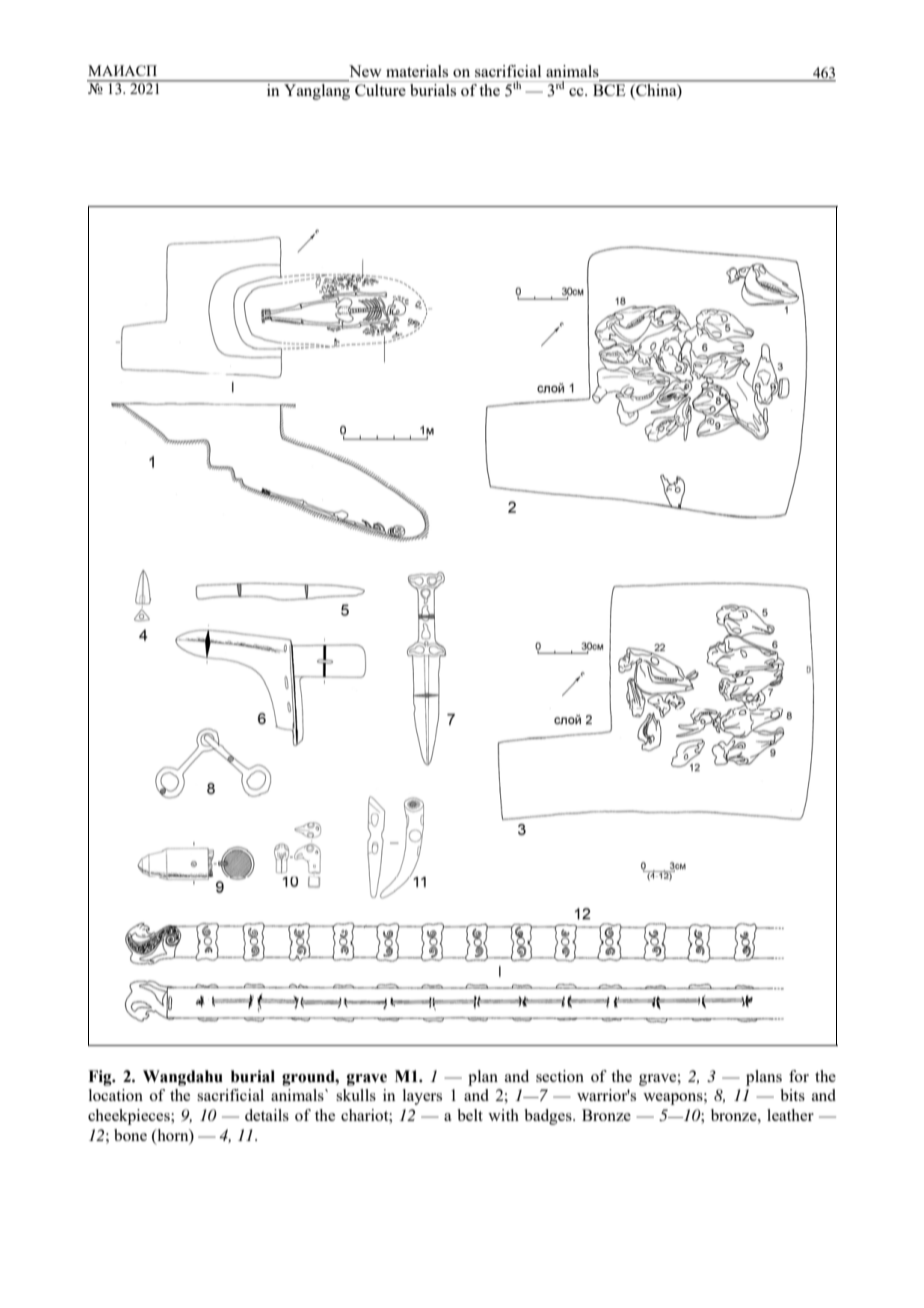 This screenshot has height=1308, width=924. What do you see at coordinates (503, 1115) in the screenshot?
I see `with` at bounding box center [503, 1115].
